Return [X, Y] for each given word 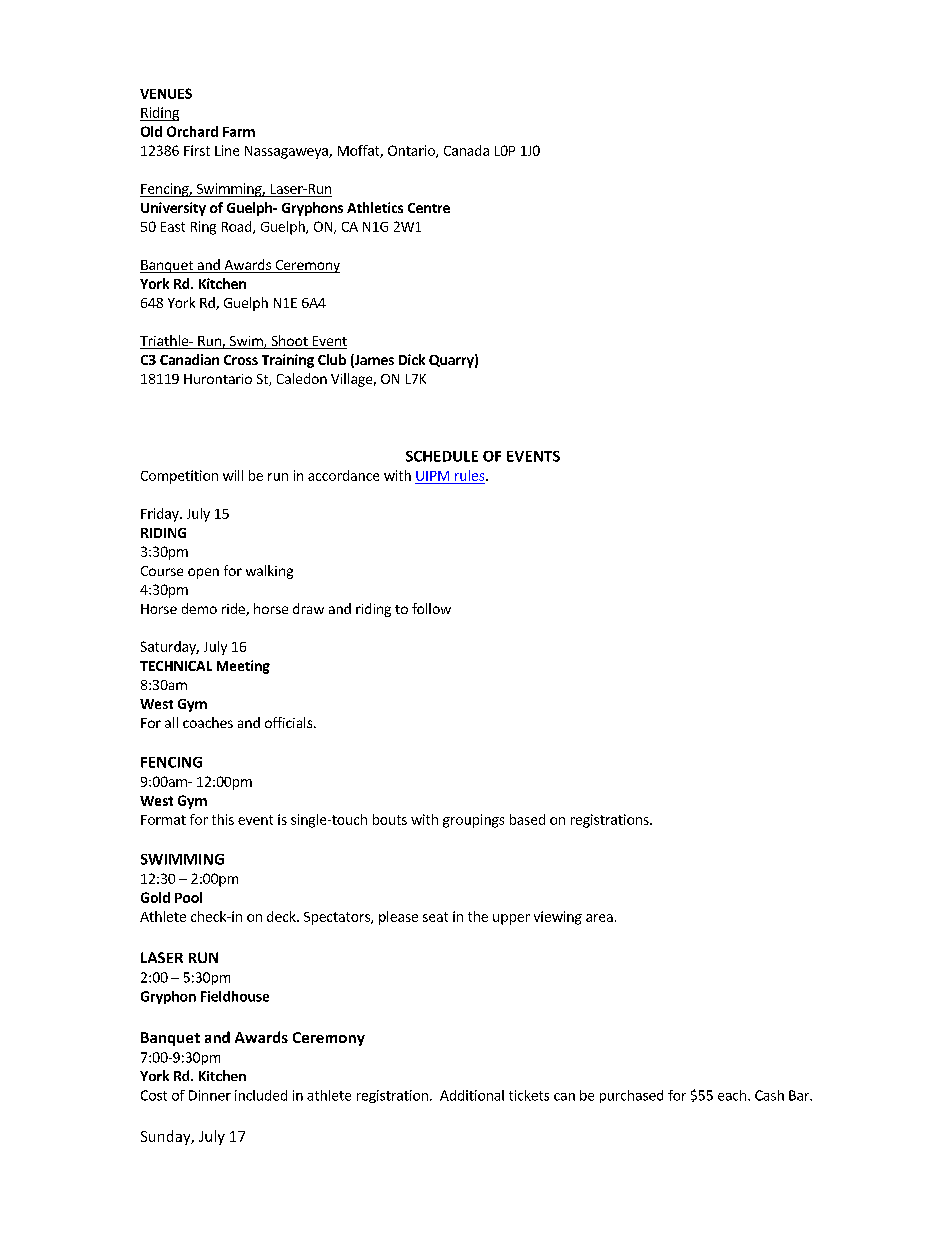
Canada [466, 150]
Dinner [210, 1095]
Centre [429, 208]
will [233, 475]
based [527, 819]
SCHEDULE [442, 456]
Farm [239, 132]
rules [471, 475]
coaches [208, 722]
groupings [473, 821]
